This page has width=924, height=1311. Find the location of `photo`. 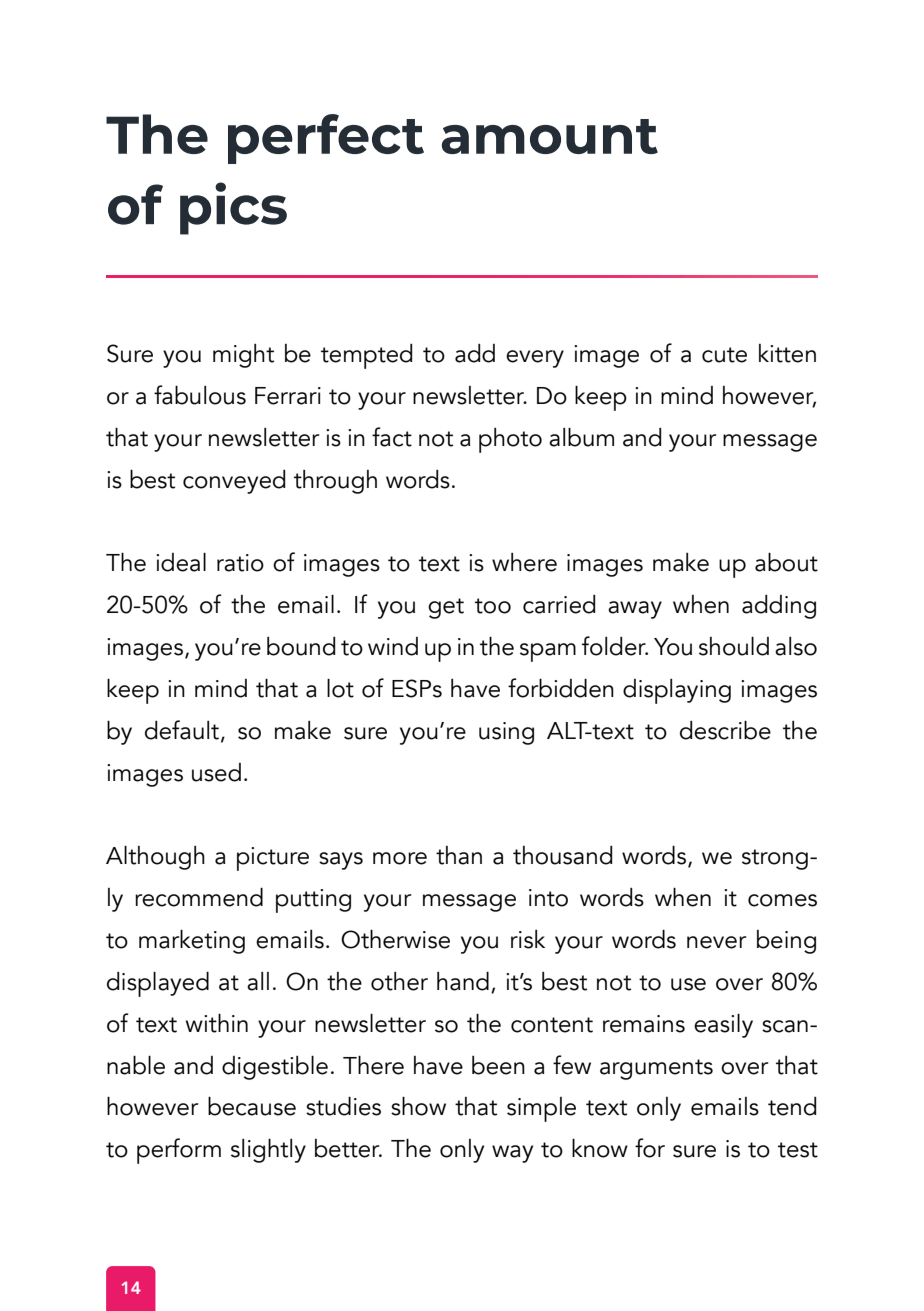

photo is located at coordinates (510, 440).
